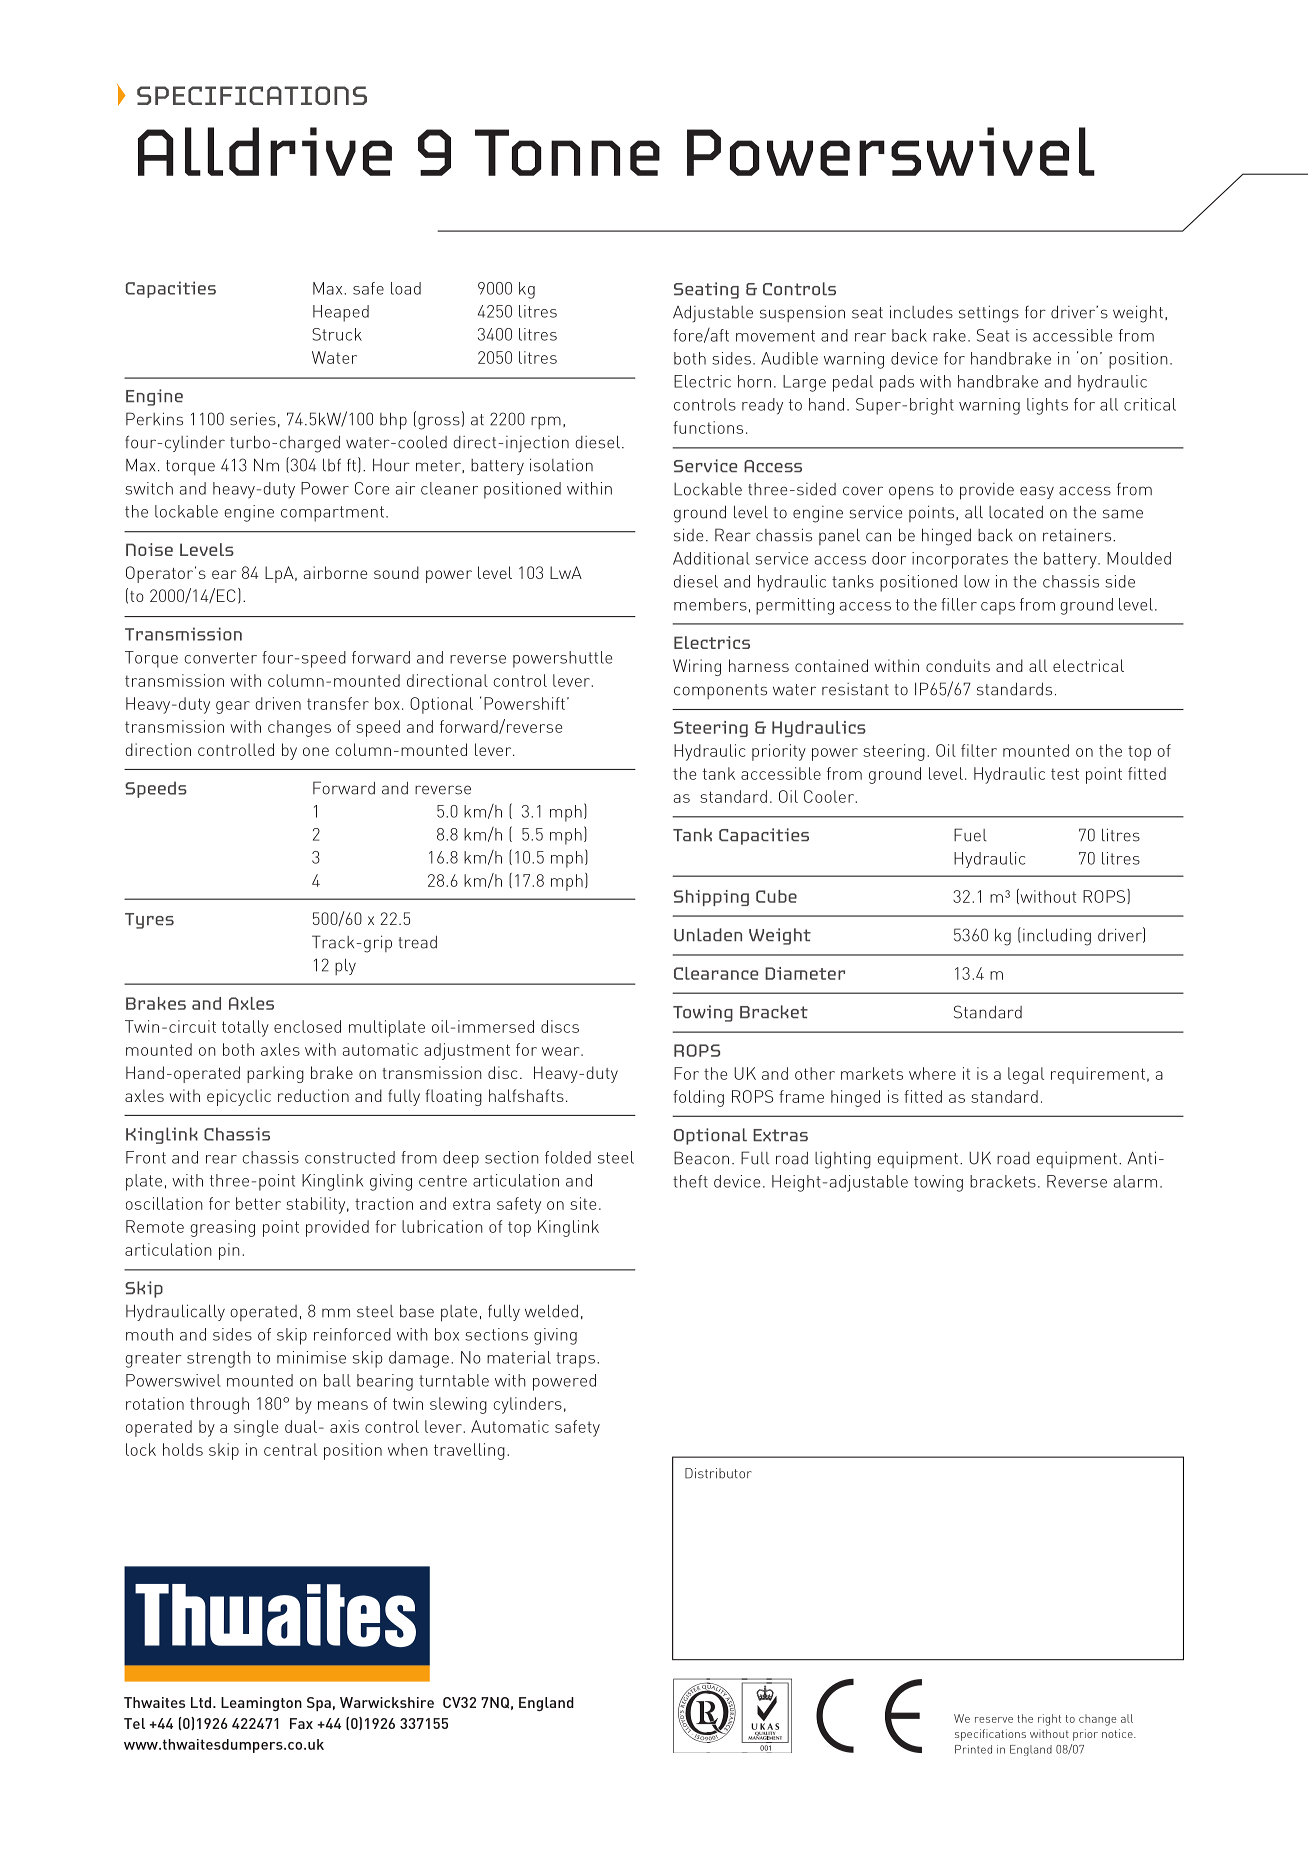 The width and height of the page is (1308, 1850). Describe the element at coordinates (341, 313) in the page. I see `Heaped` at that location.
